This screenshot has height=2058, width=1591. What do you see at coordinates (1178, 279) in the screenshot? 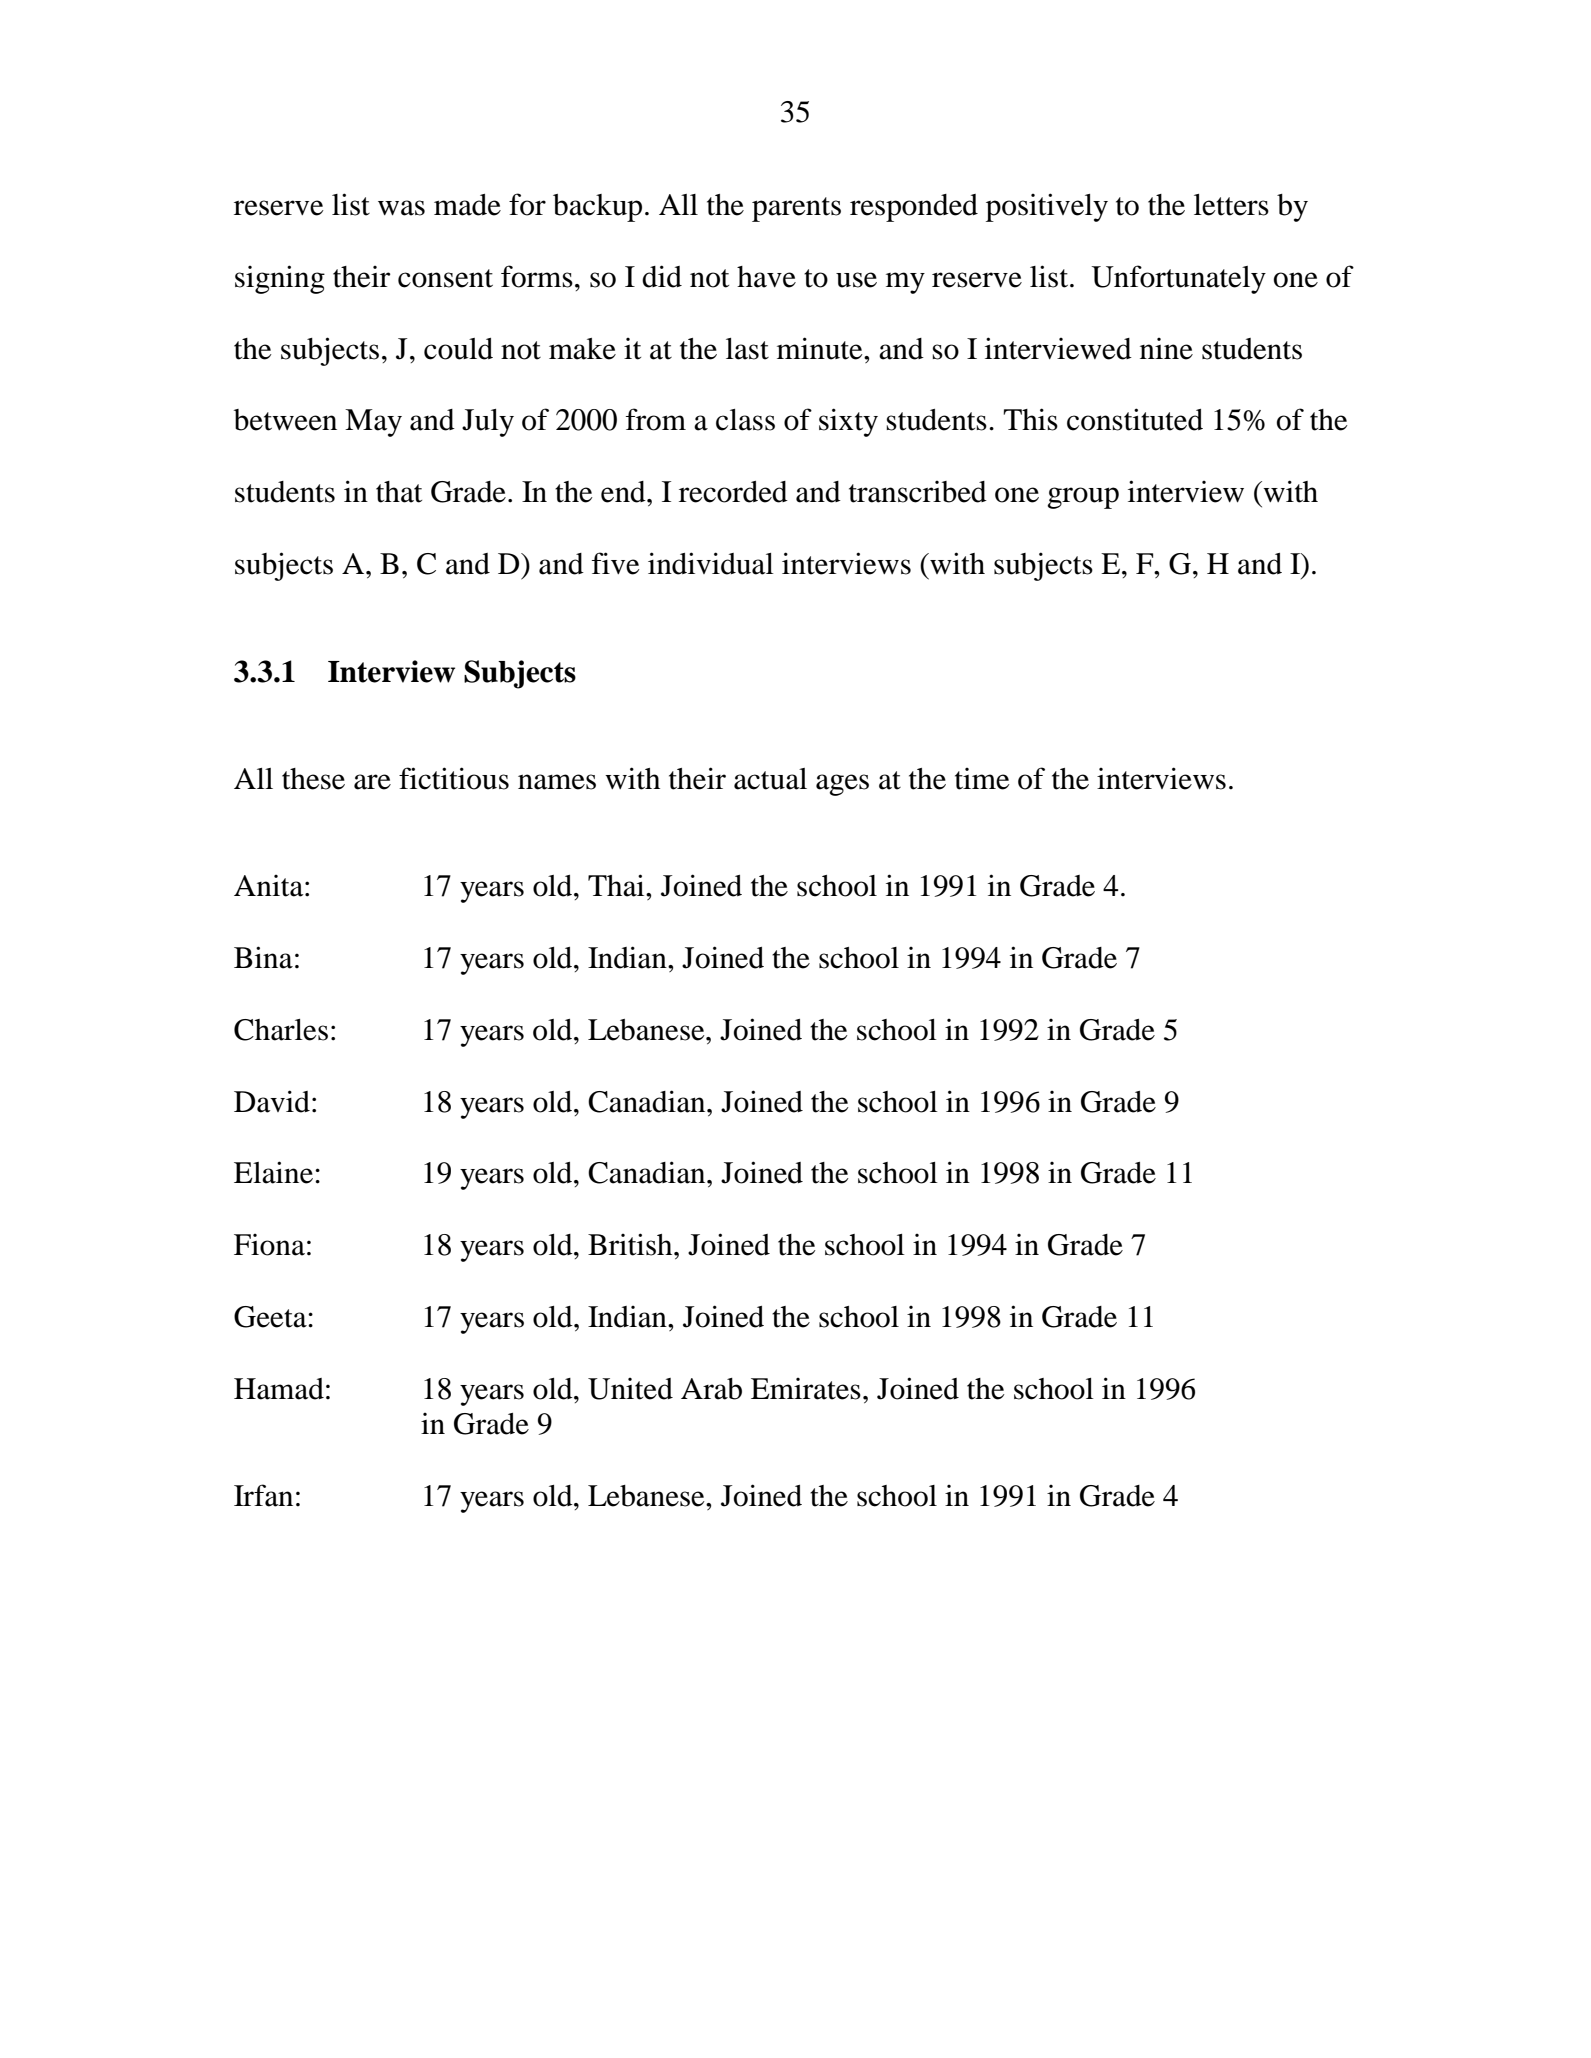
I see `Unfortunately` at bounding box center [1178, 279].
